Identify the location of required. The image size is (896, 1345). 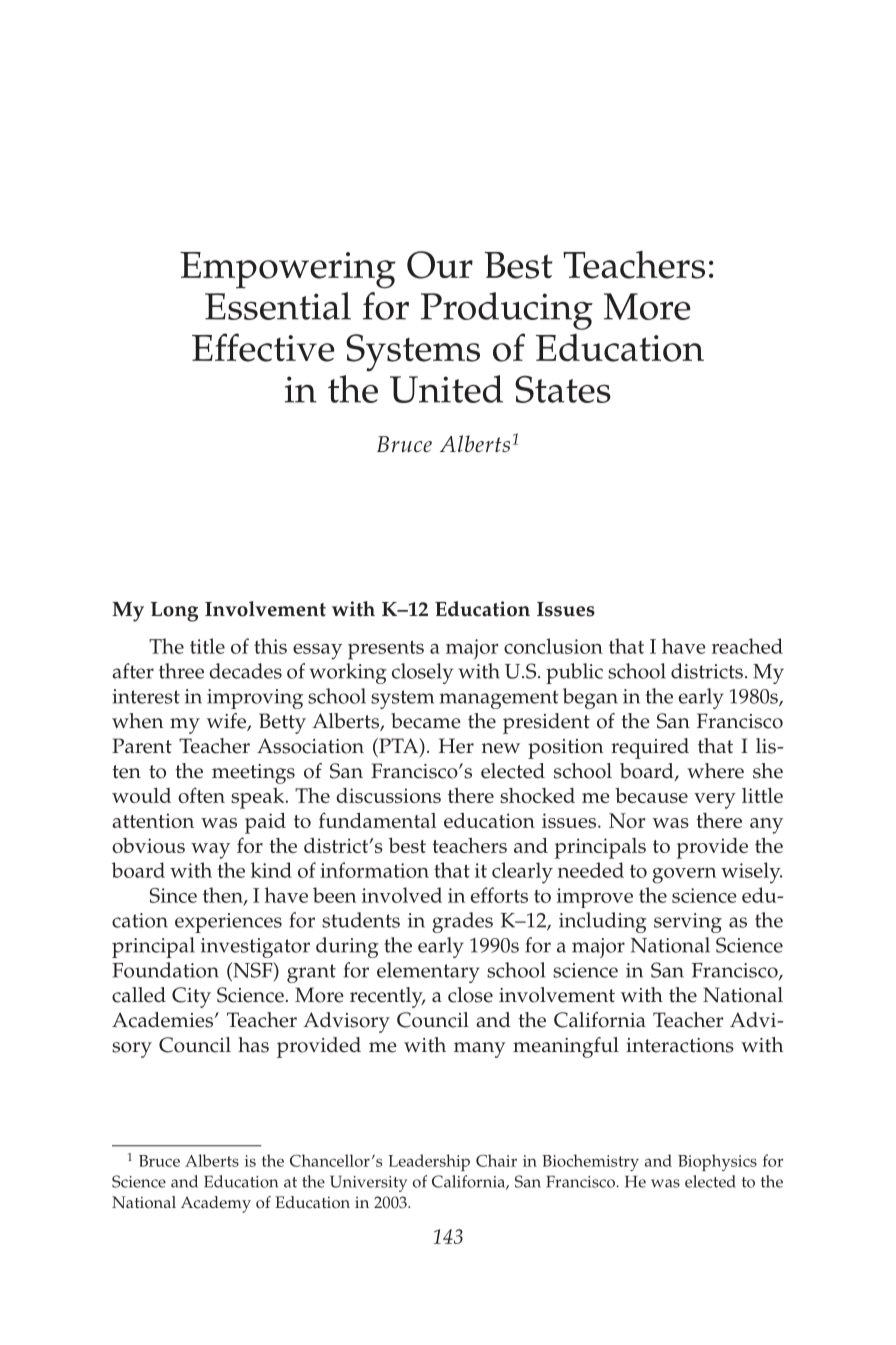
(650, 748).
